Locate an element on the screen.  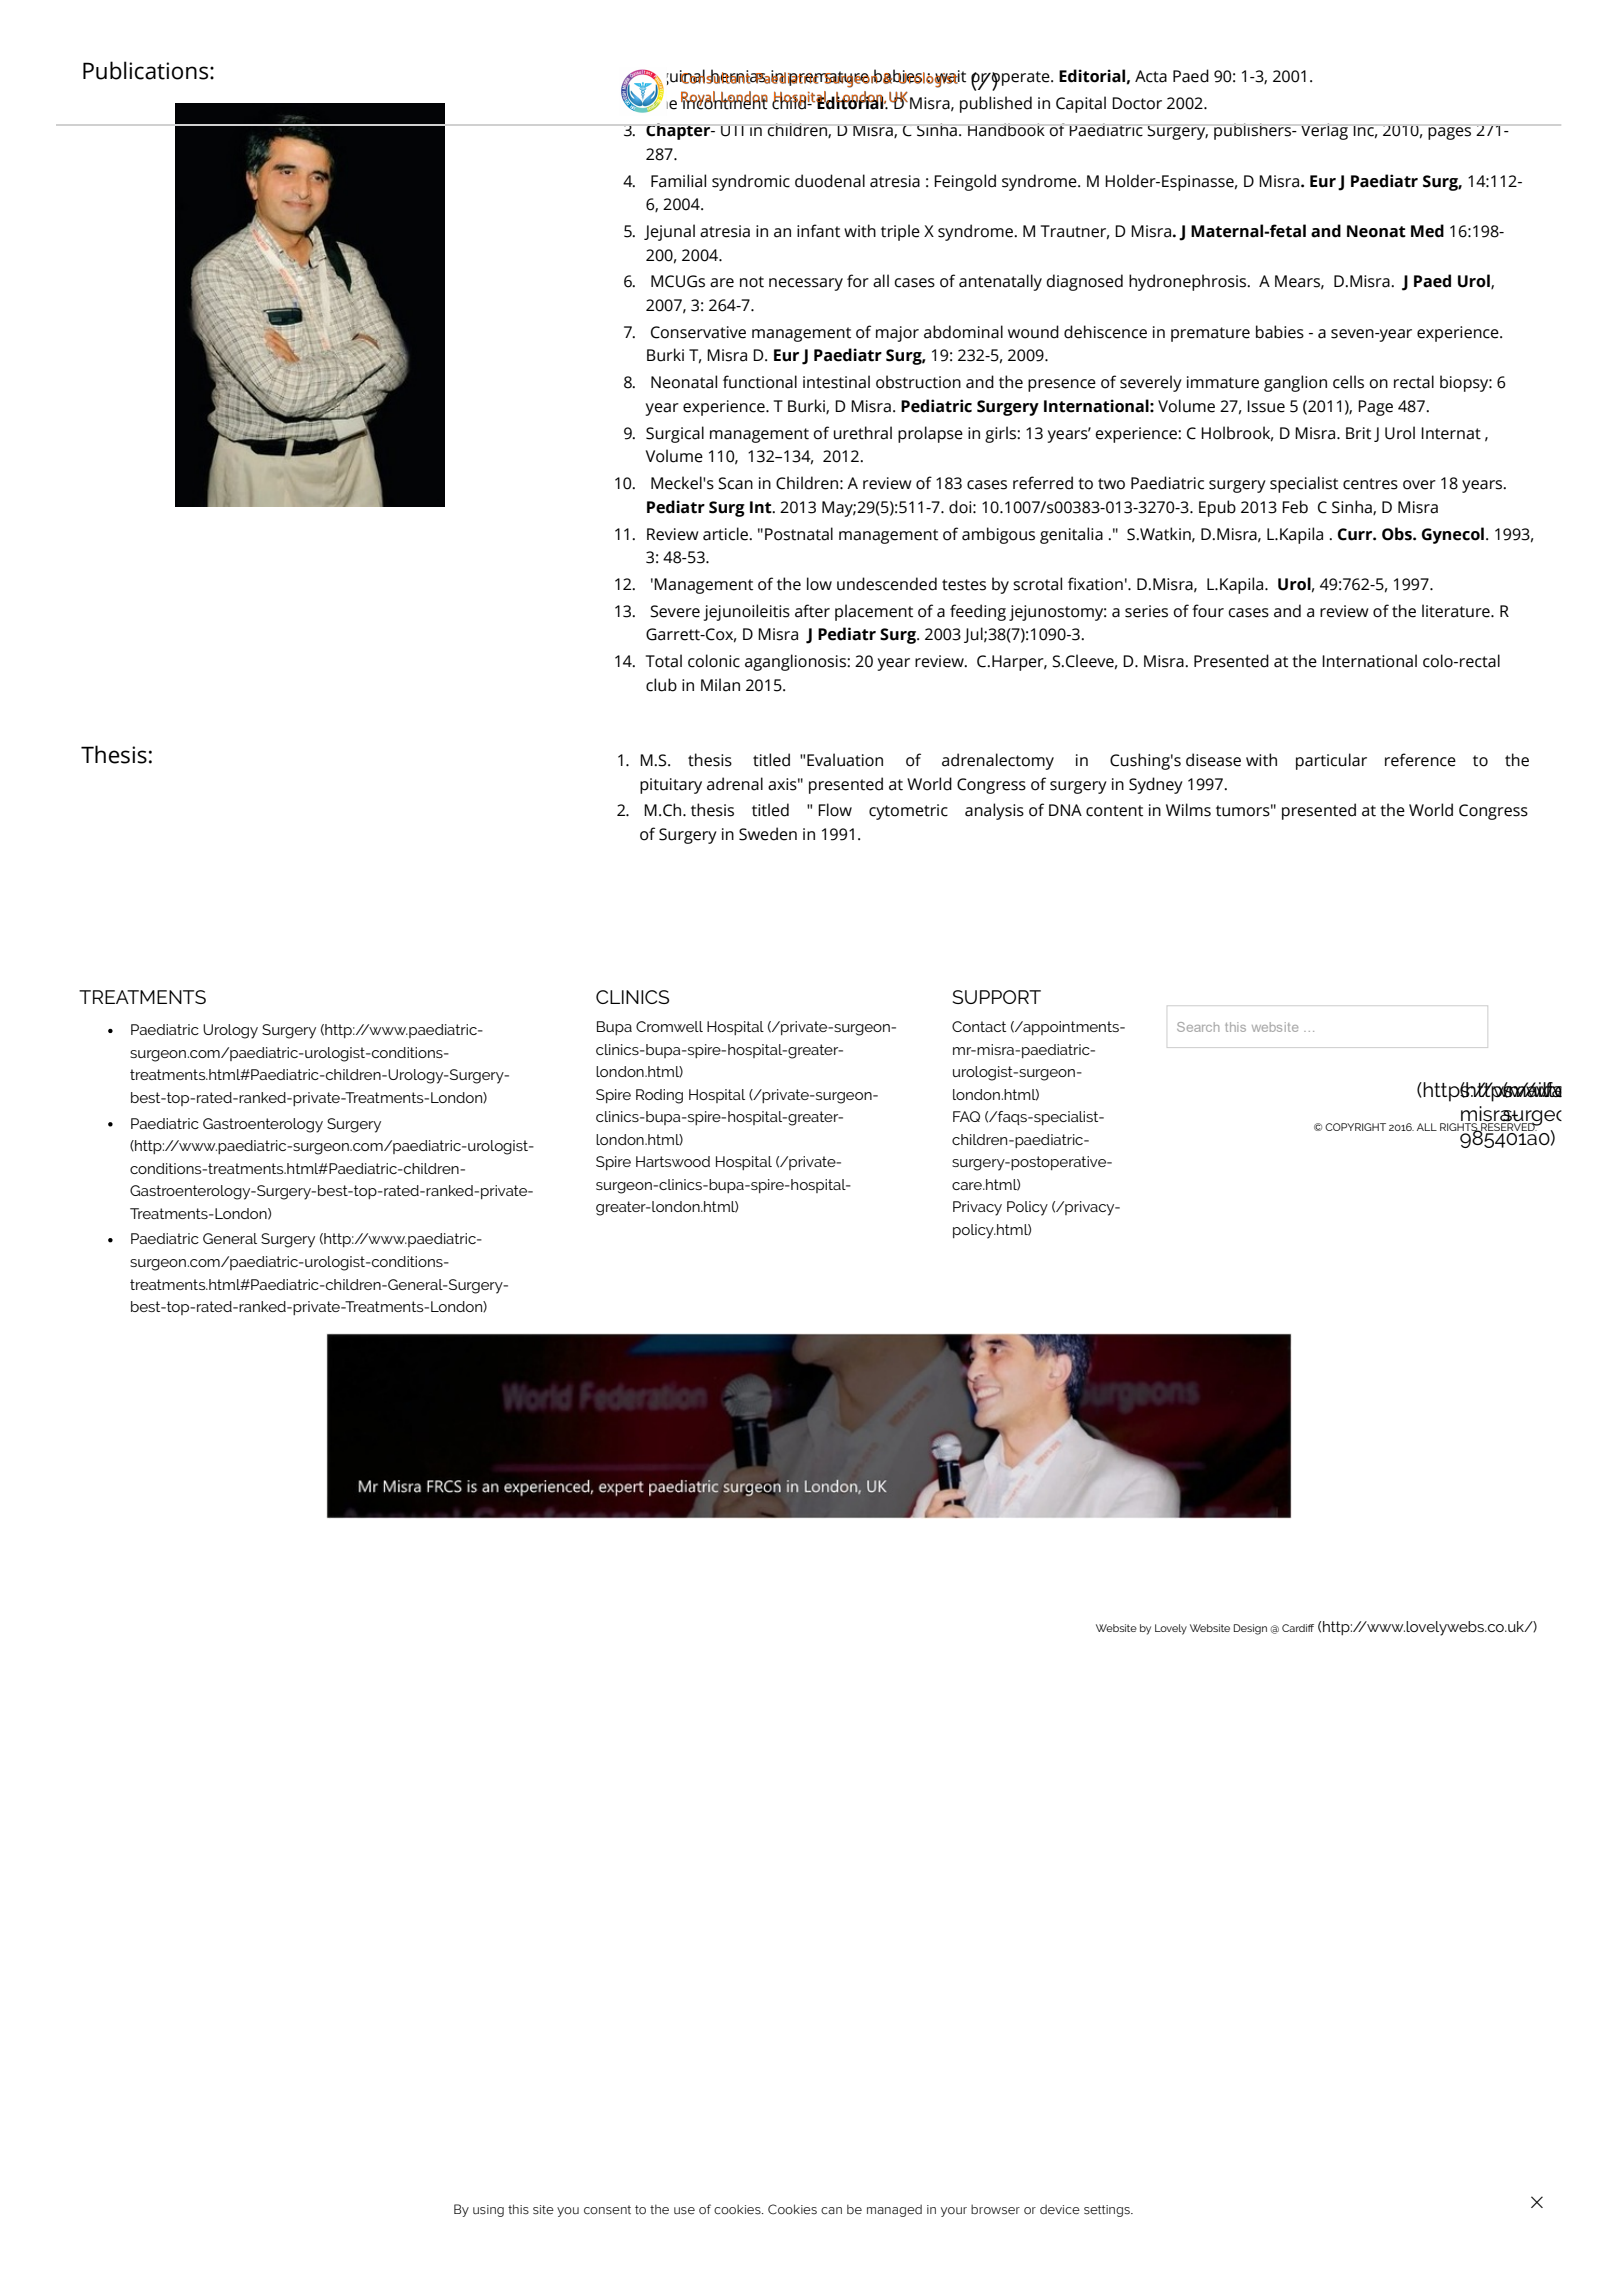
Contact is located at coordinates (979, 1026).
